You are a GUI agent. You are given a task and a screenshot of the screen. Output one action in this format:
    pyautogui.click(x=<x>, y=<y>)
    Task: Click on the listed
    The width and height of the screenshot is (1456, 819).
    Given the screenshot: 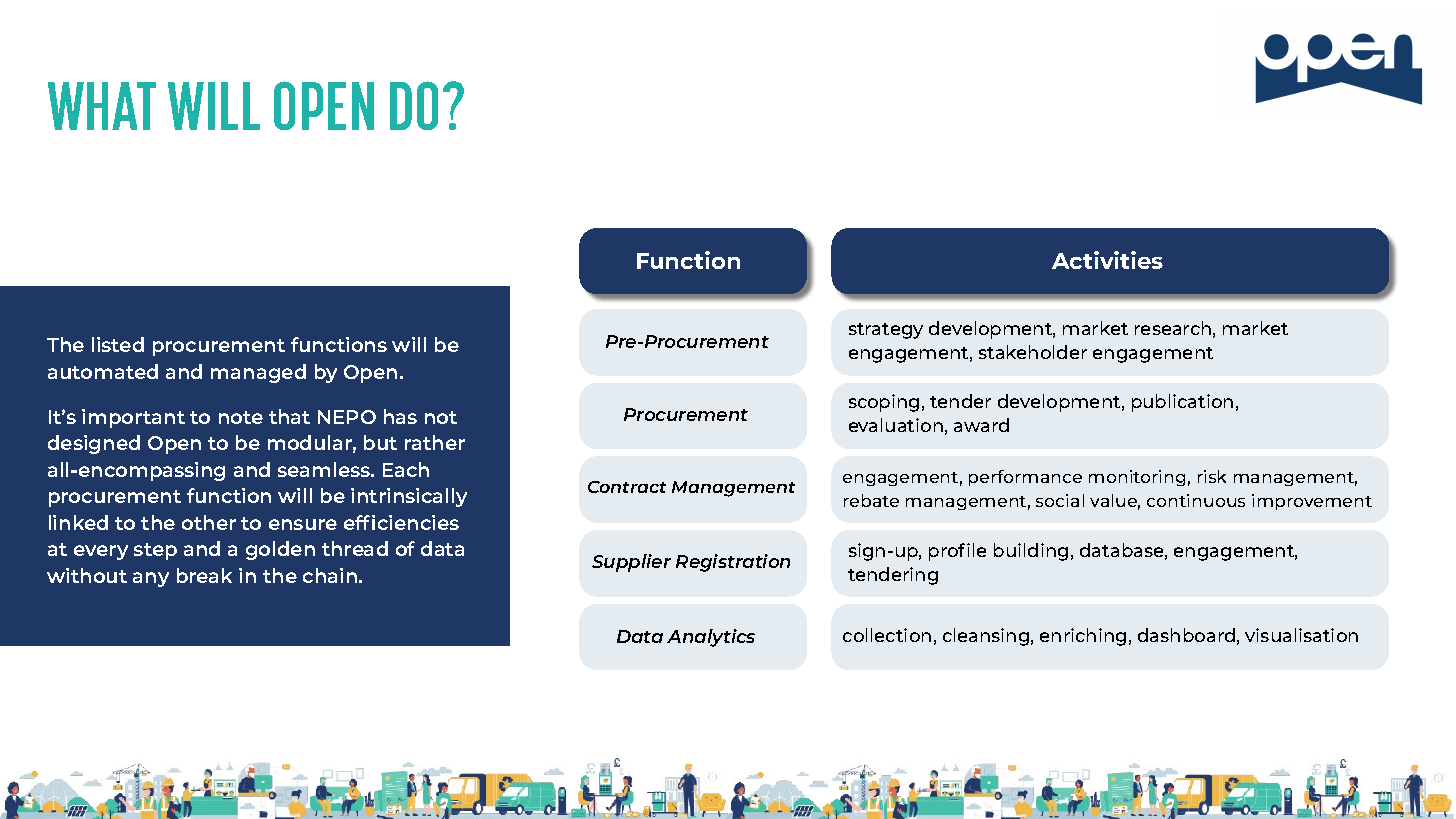 What is the action you would take?
    pyautogui.click(x=118, y=344)
